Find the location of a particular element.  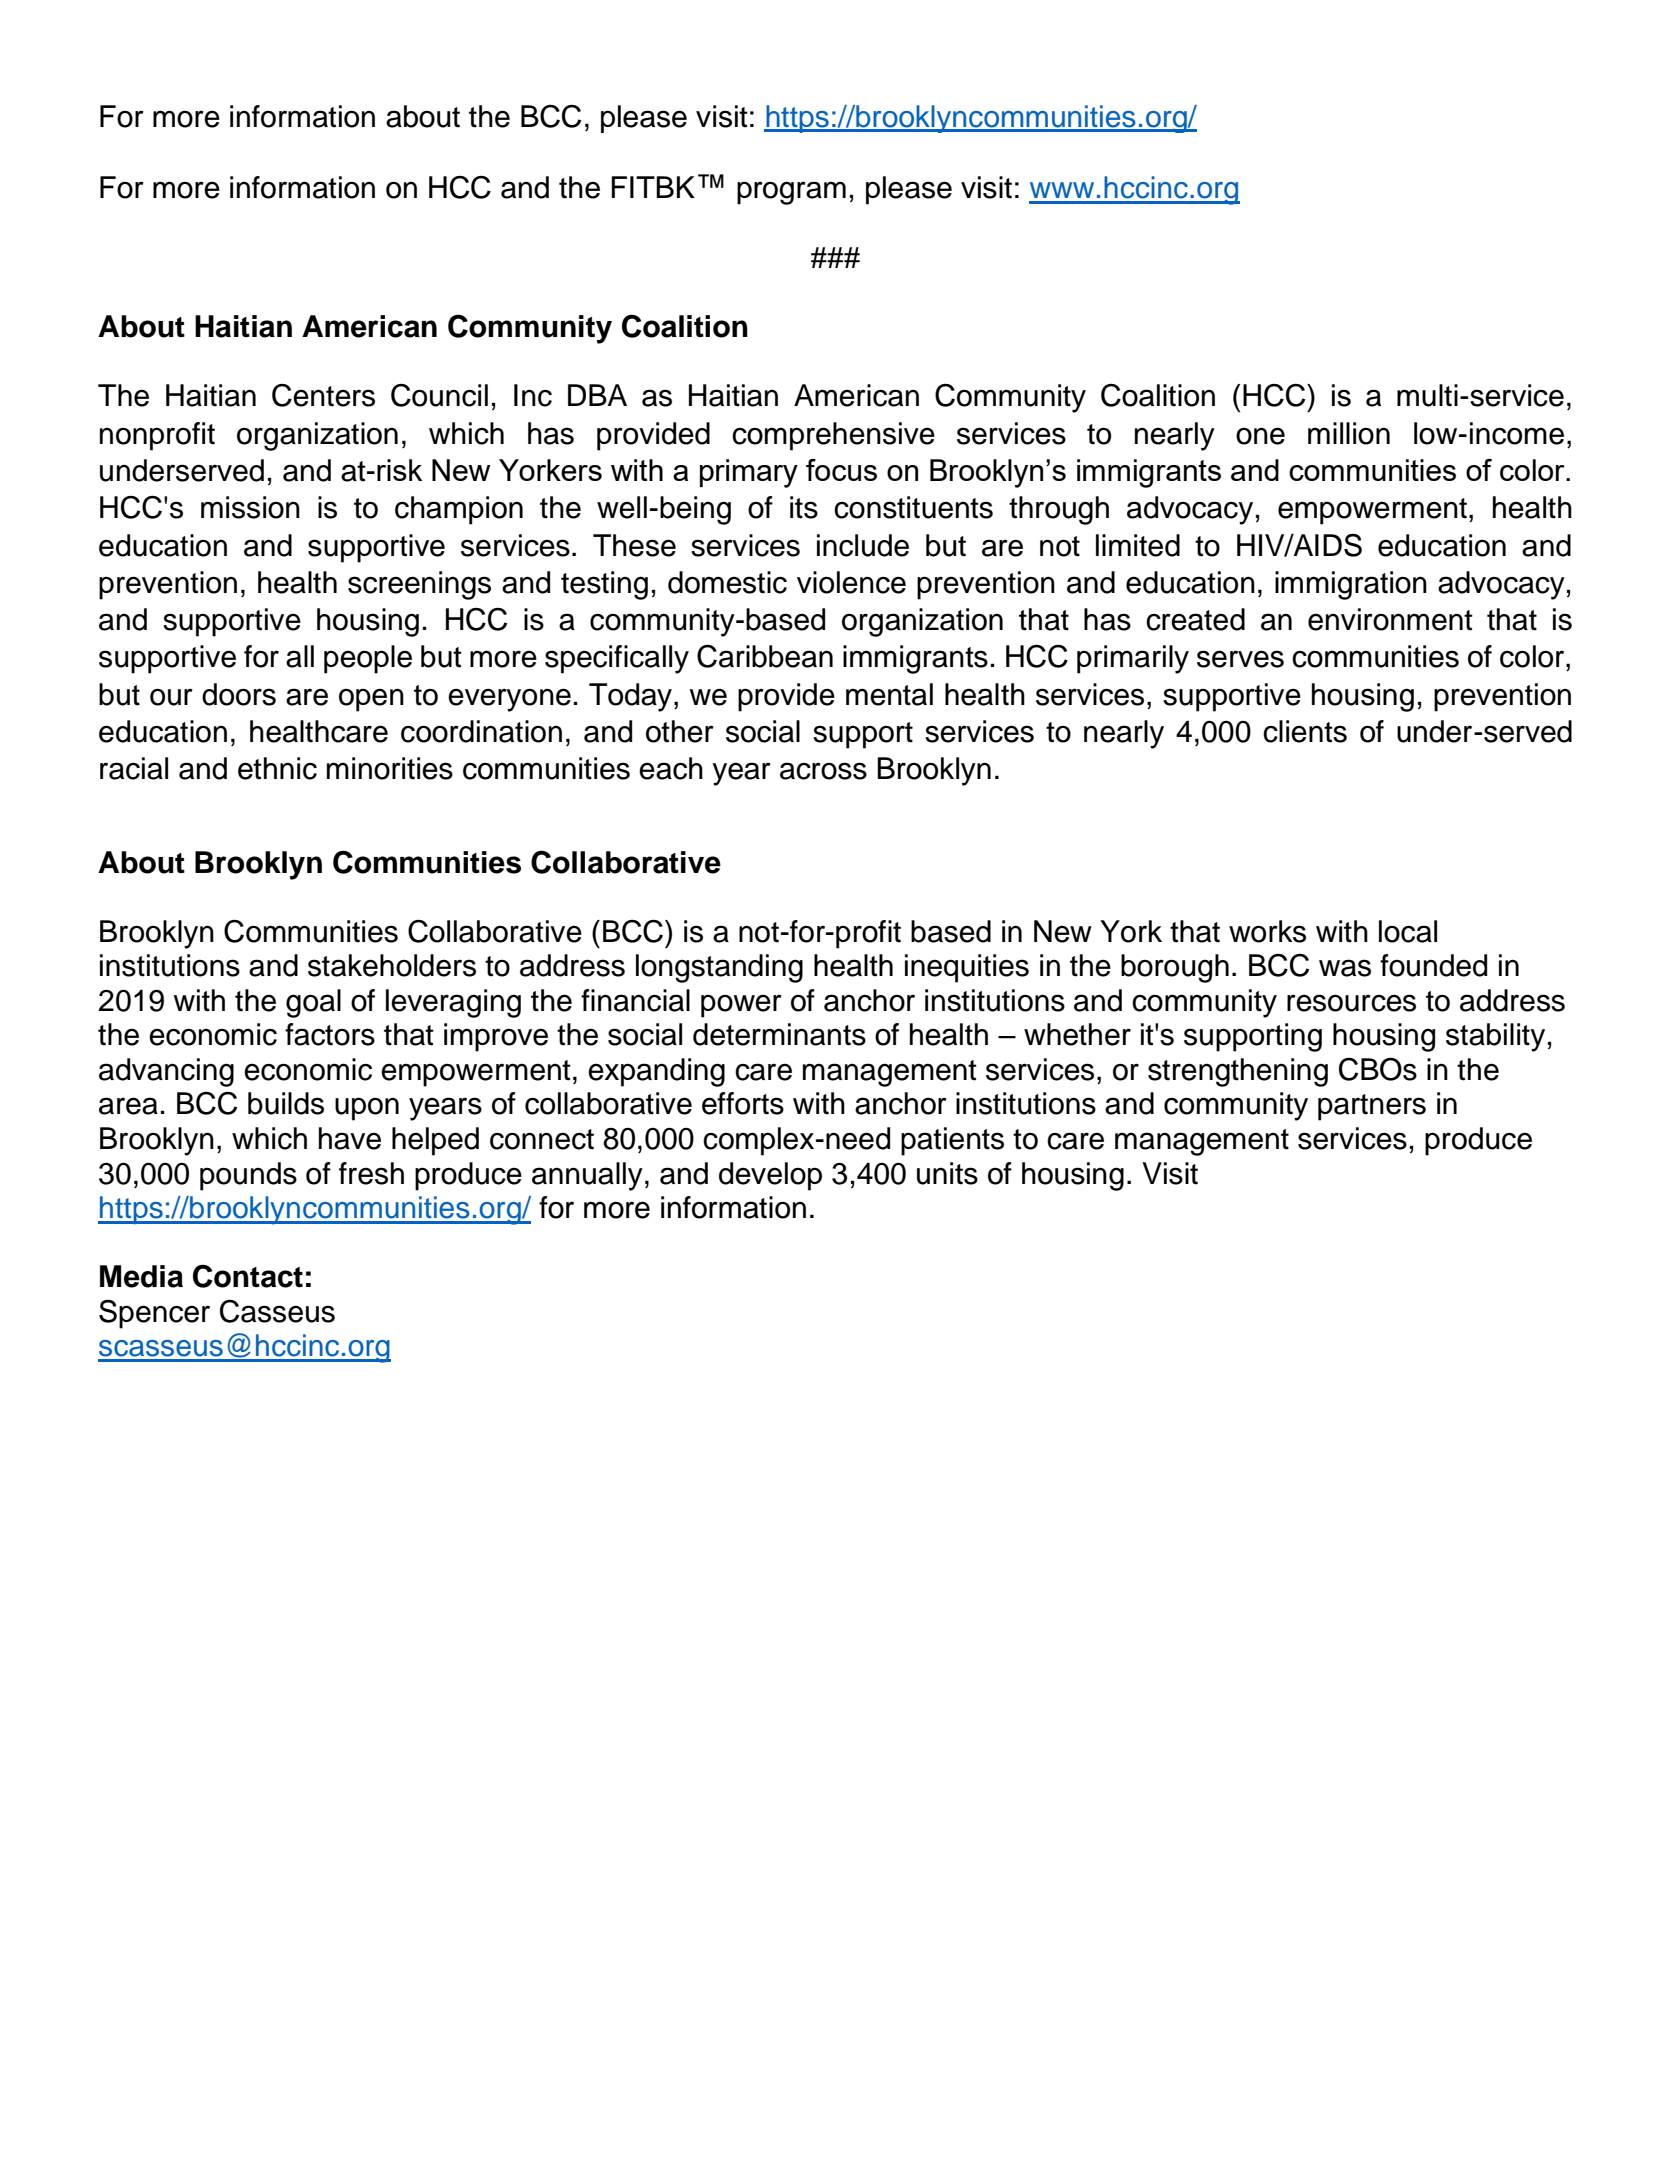

ethnic is located at coordinates (277, 768).
